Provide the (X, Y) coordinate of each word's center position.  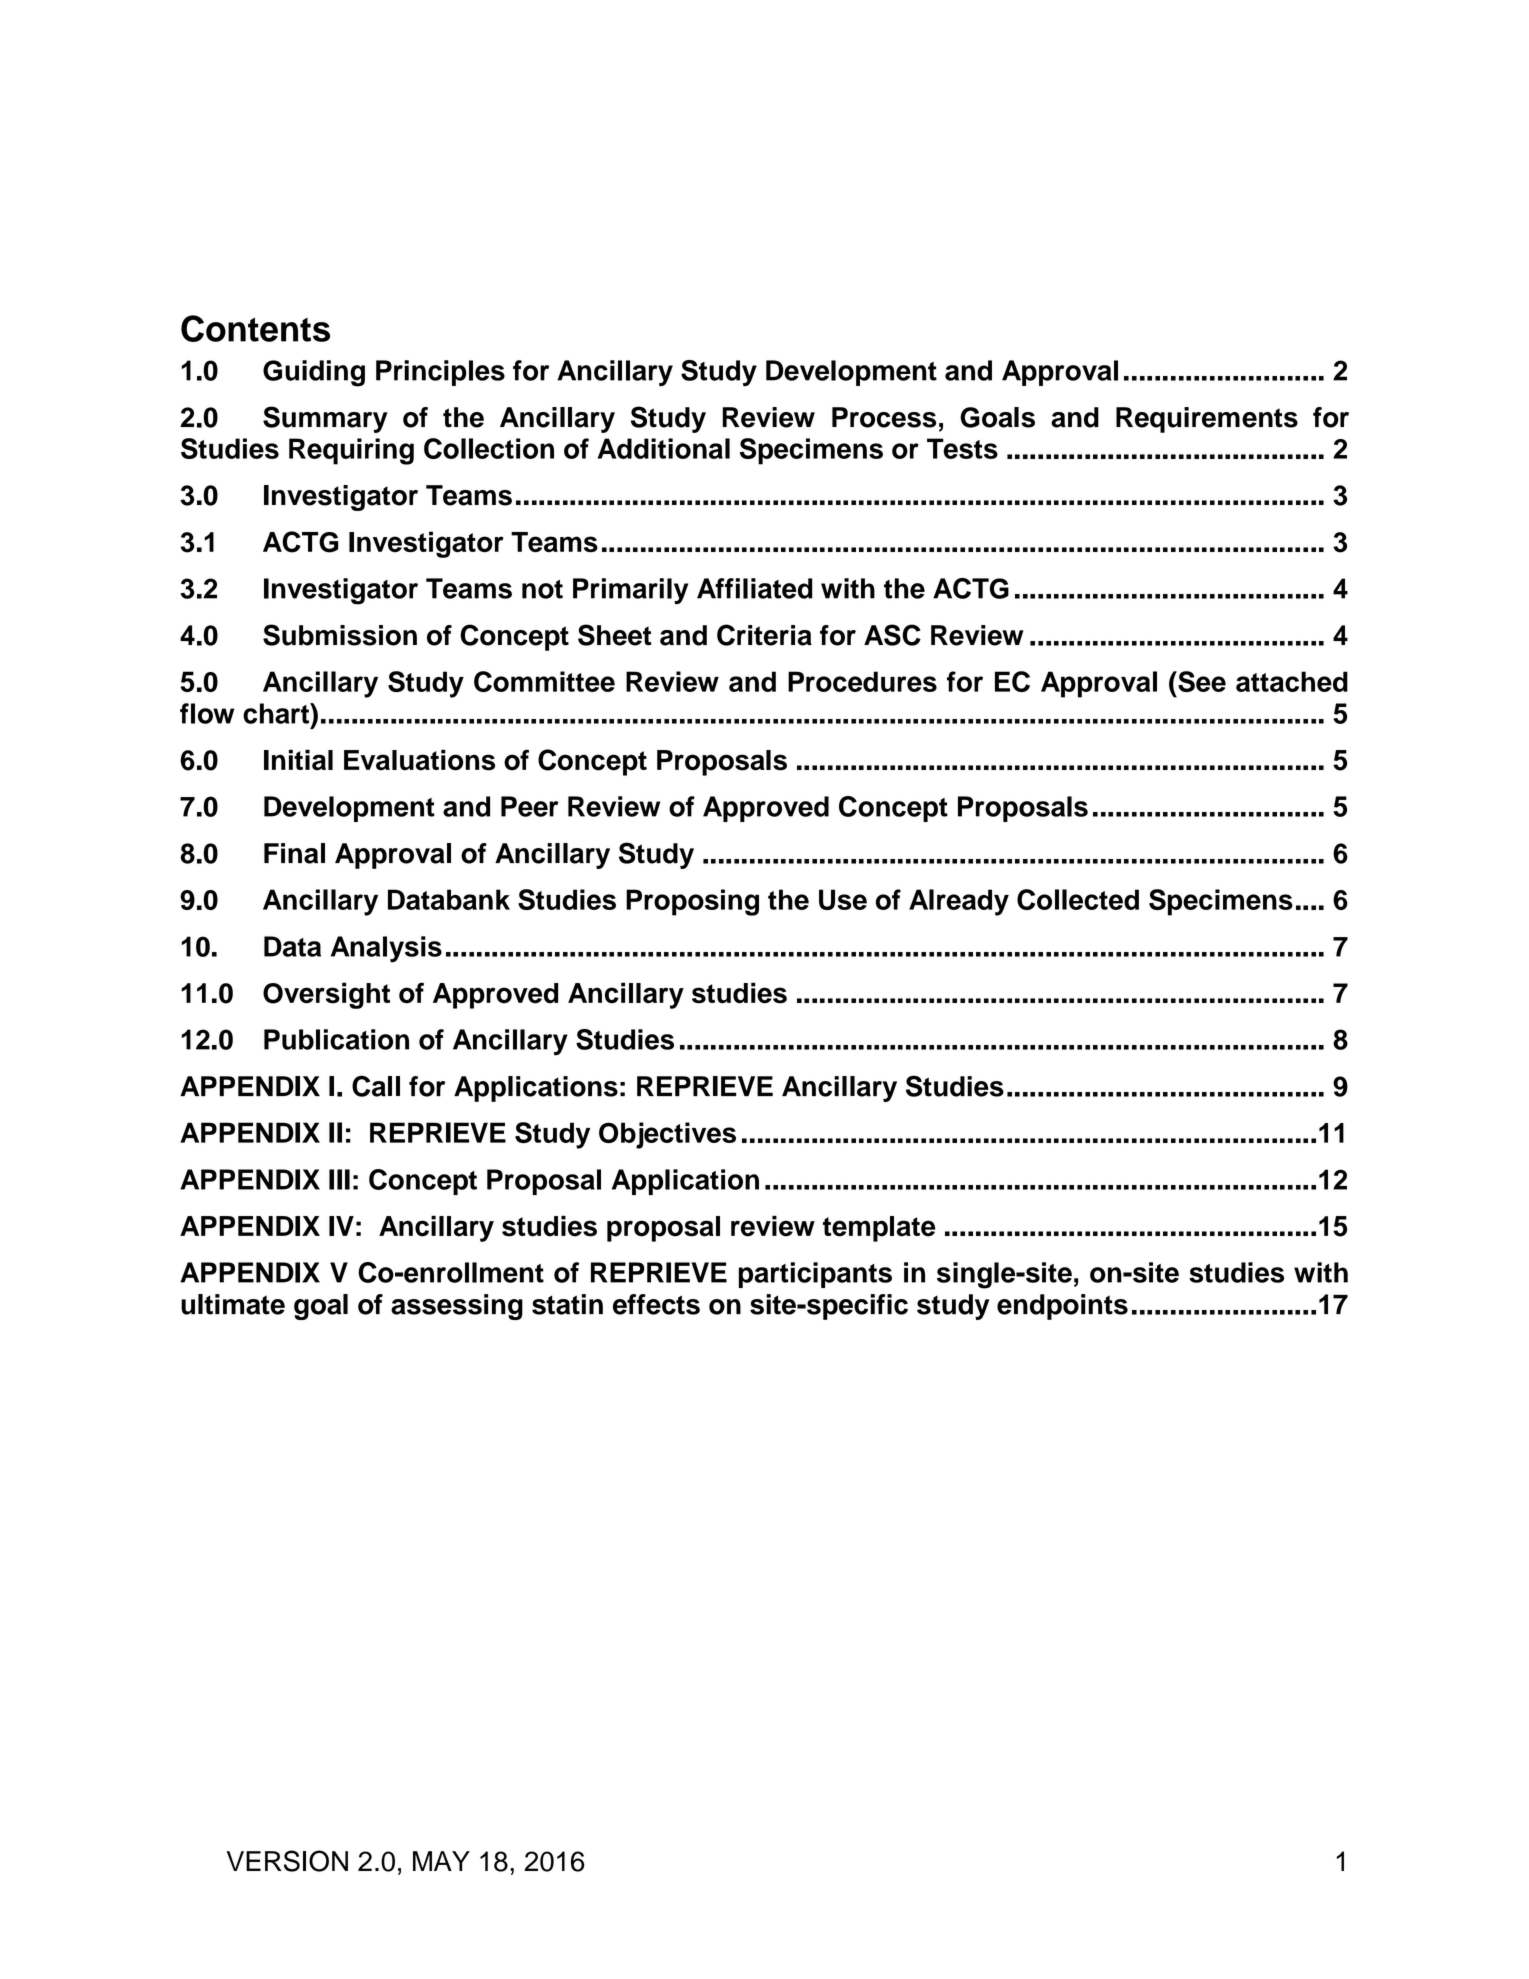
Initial (298, 760)
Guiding (314, 373)
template (879, 1229)
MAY (441, 1861)
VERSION (287, 1861)
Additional (664, 448)
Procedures (862, 681)
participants (815, 1275)
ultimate (233, 1304)
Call (376, 1086)
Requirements (1207, 420)
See (1201, 681)
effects (656, 1304)
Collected (1078, 899)
